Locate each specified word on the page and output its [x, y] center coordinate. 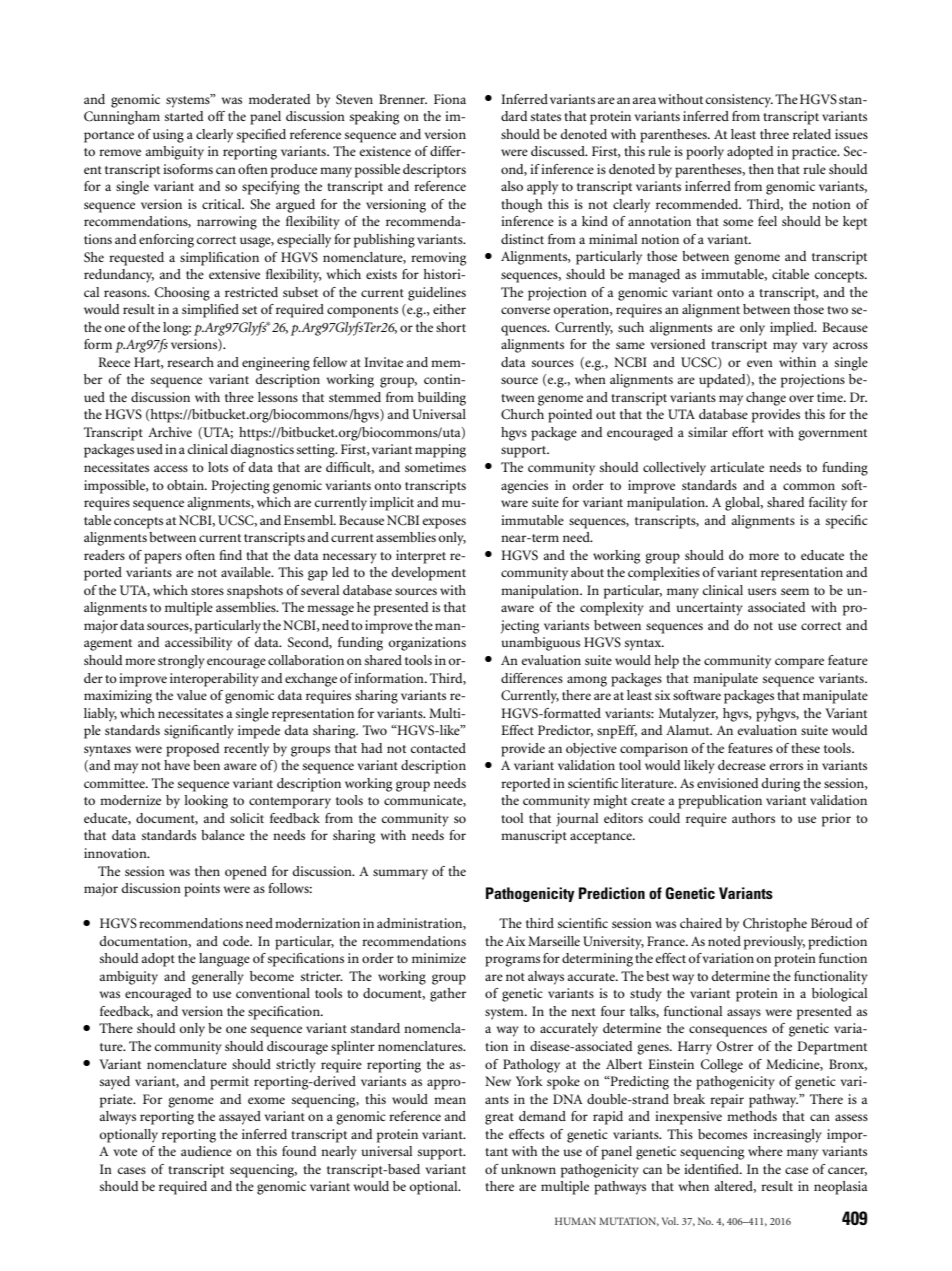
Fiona [450, 99]
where [765, 1151]
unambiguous [540, 644]
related [812, 134]
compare [799, 663]
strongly [181, 662]
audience [206, 1151]
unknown [528, 1169]
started [184, 116]
